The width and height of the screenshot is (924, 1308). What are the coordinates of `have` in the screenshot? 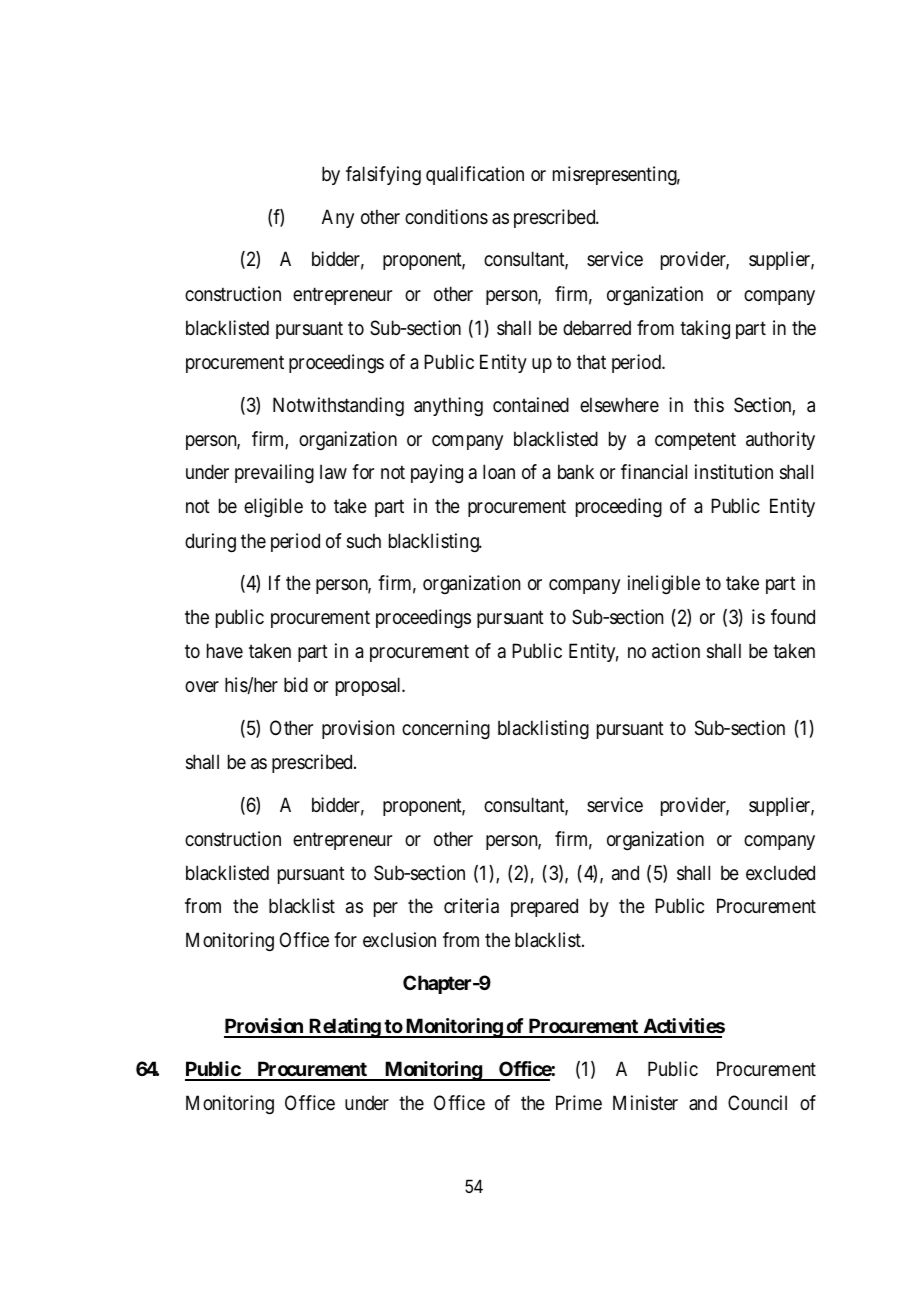 It's located at (225, 651).
